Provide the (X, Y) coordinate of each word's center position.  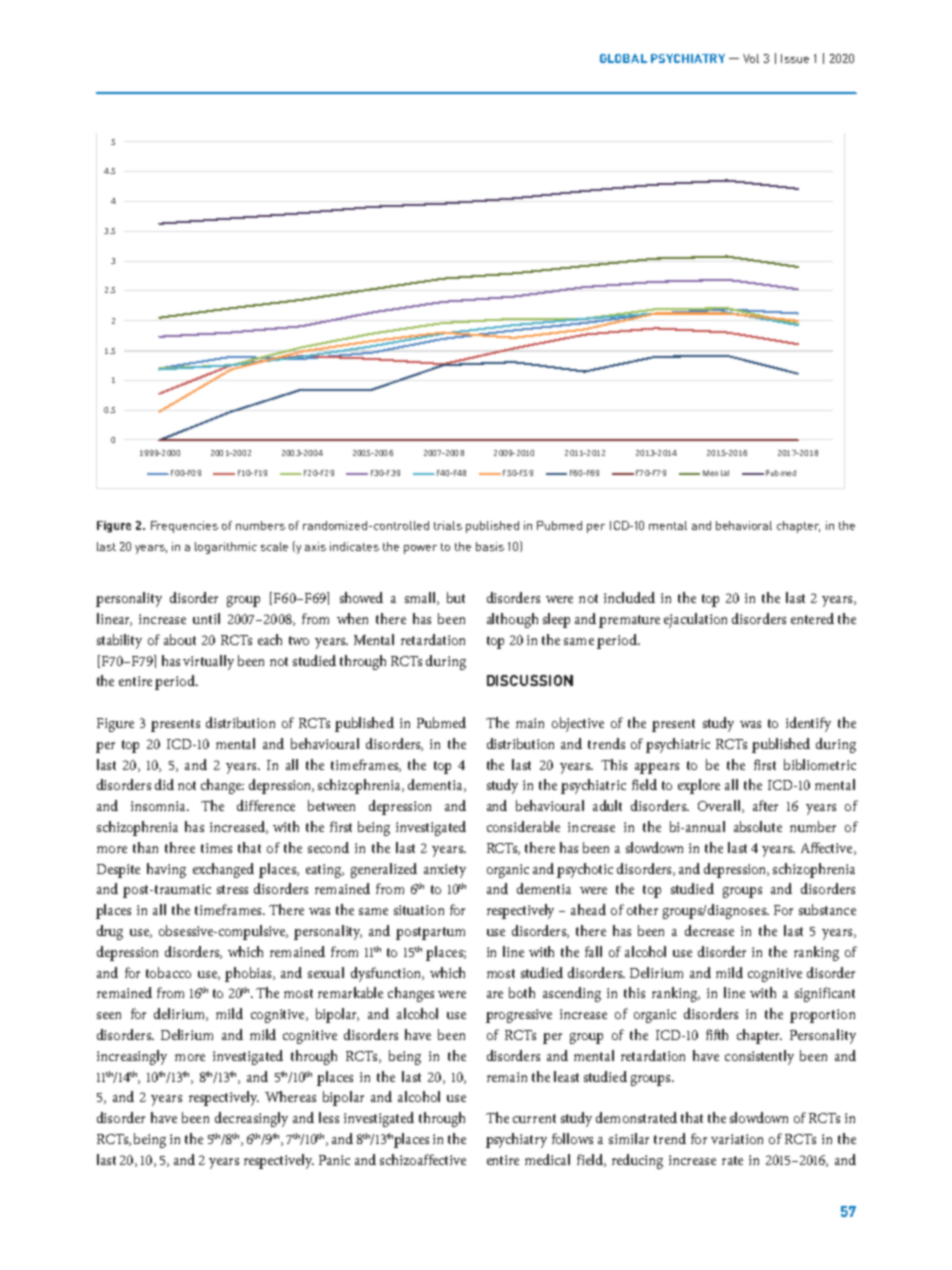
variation (737, 1139)
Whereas (290, 1096)
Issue (795, 58)
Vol (751, 58)
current (534, 1118)
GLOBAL (623, 58)
